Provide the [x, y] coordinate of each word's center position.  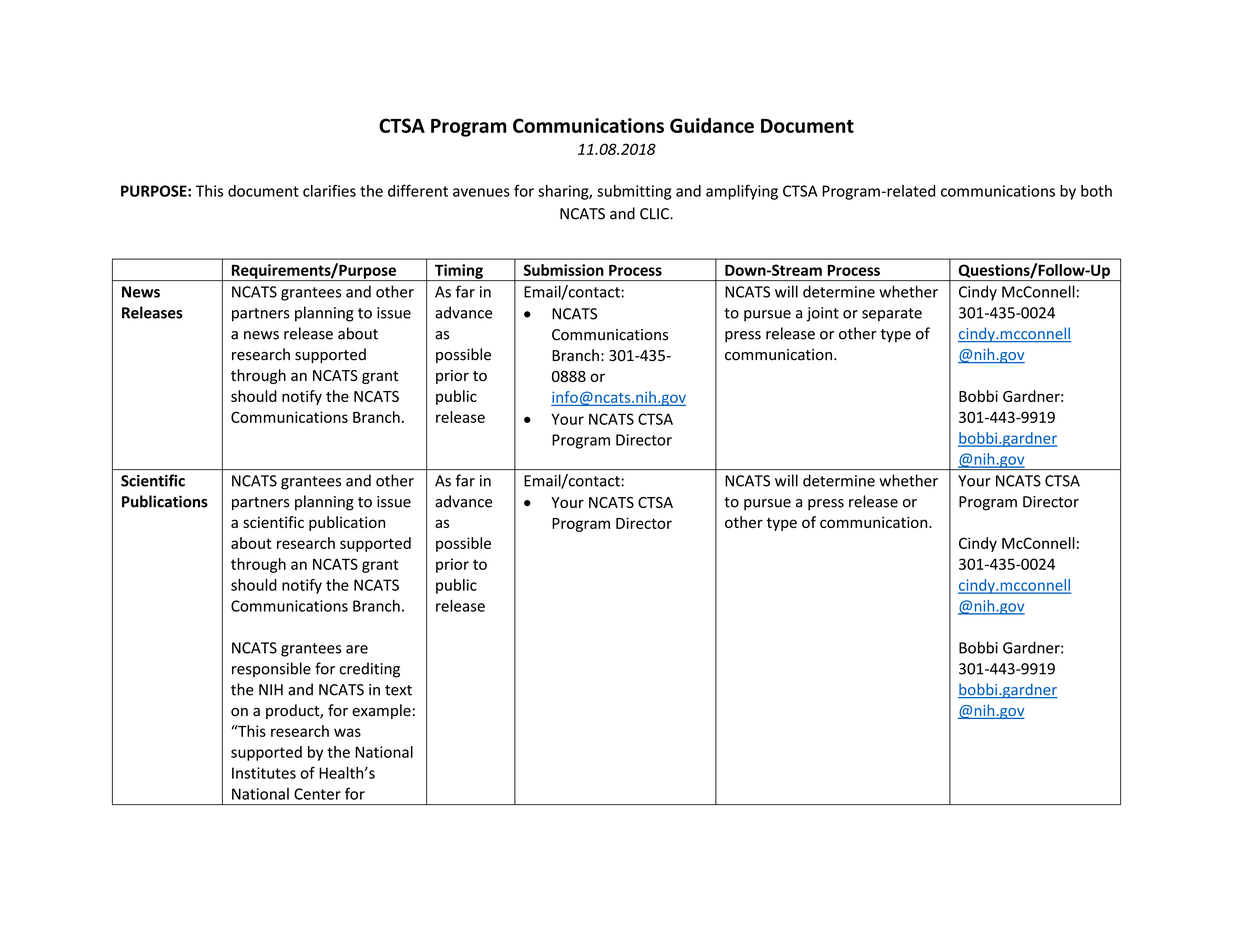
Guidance [712, 125]
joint [823, 314]
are [357, 649]
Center [317, 794]
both [1096, 191]
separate [892, 315]
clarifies [329, 190]
